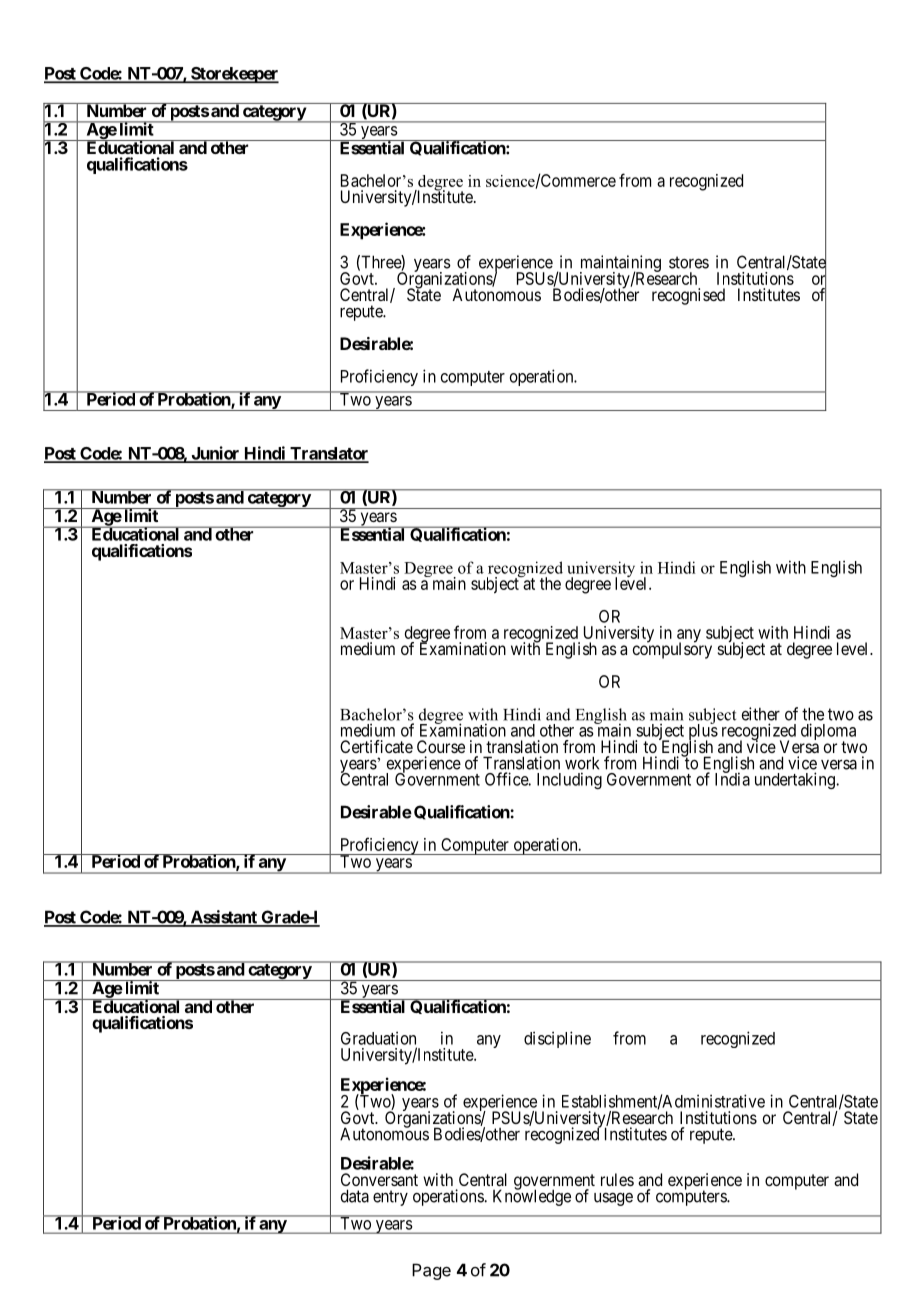 This image has width=924, height=1309. What do you see at coordinates (761, 714) in the image?
I see `either` at bounding box center [761, 714].
